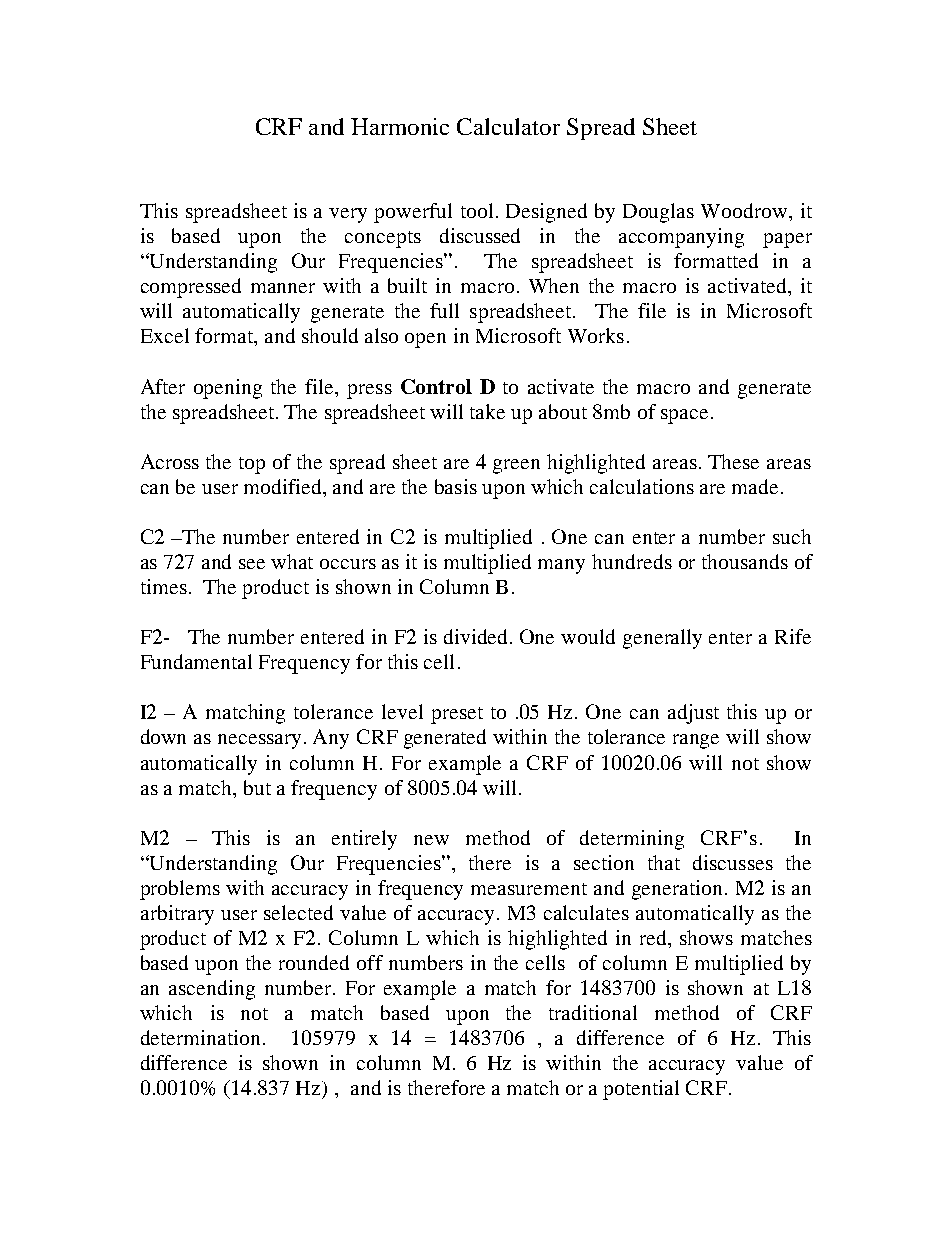 The height and width of the document is (1233, 952). I want to click on Calculator, so click(508, 126).
